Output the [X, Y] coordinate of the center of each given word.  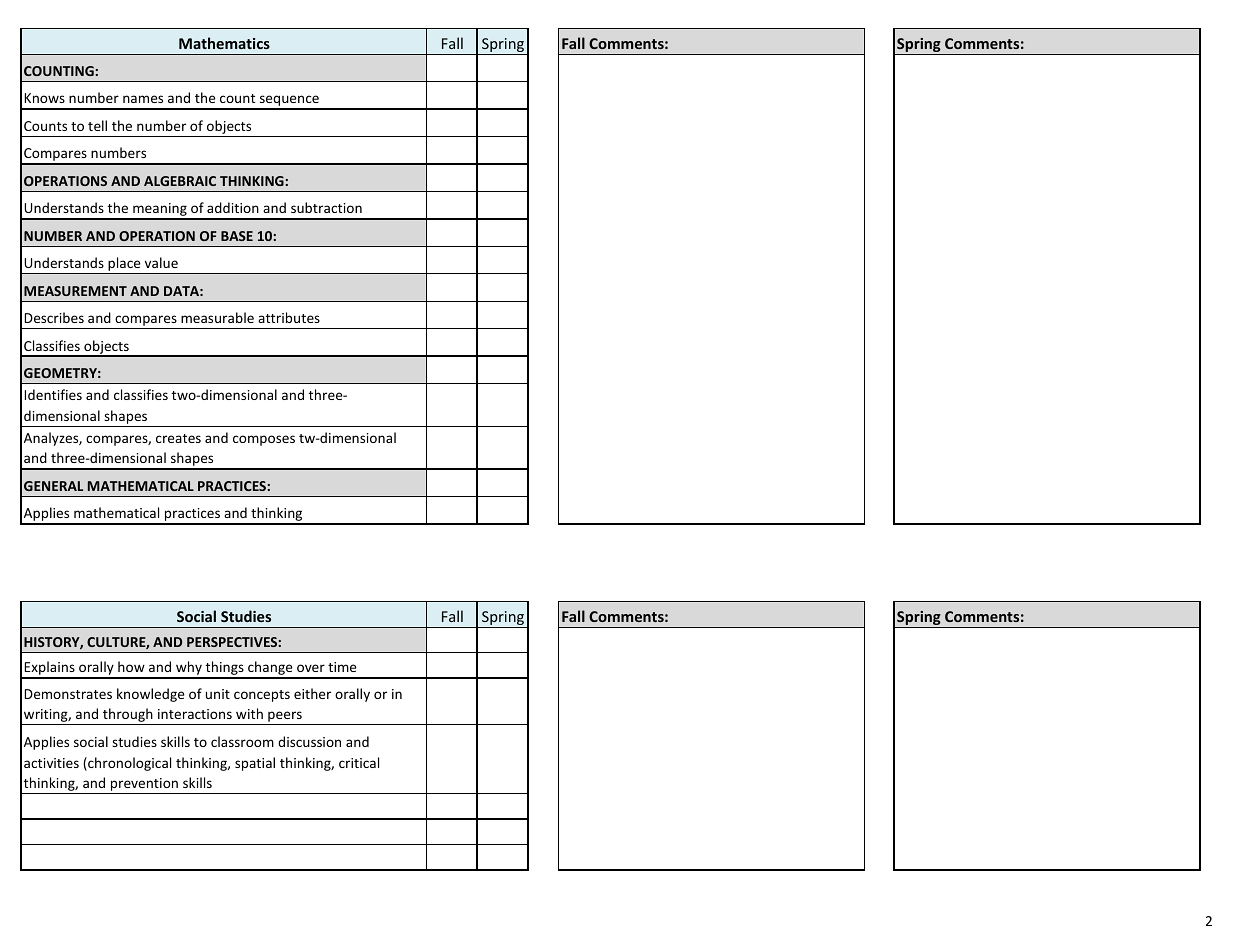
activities [51, 763]
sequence [289, 102]
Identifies [53, 394]
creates [178, 438]
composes [264, 440]
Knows [45, 98]
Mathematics [224, 43]
